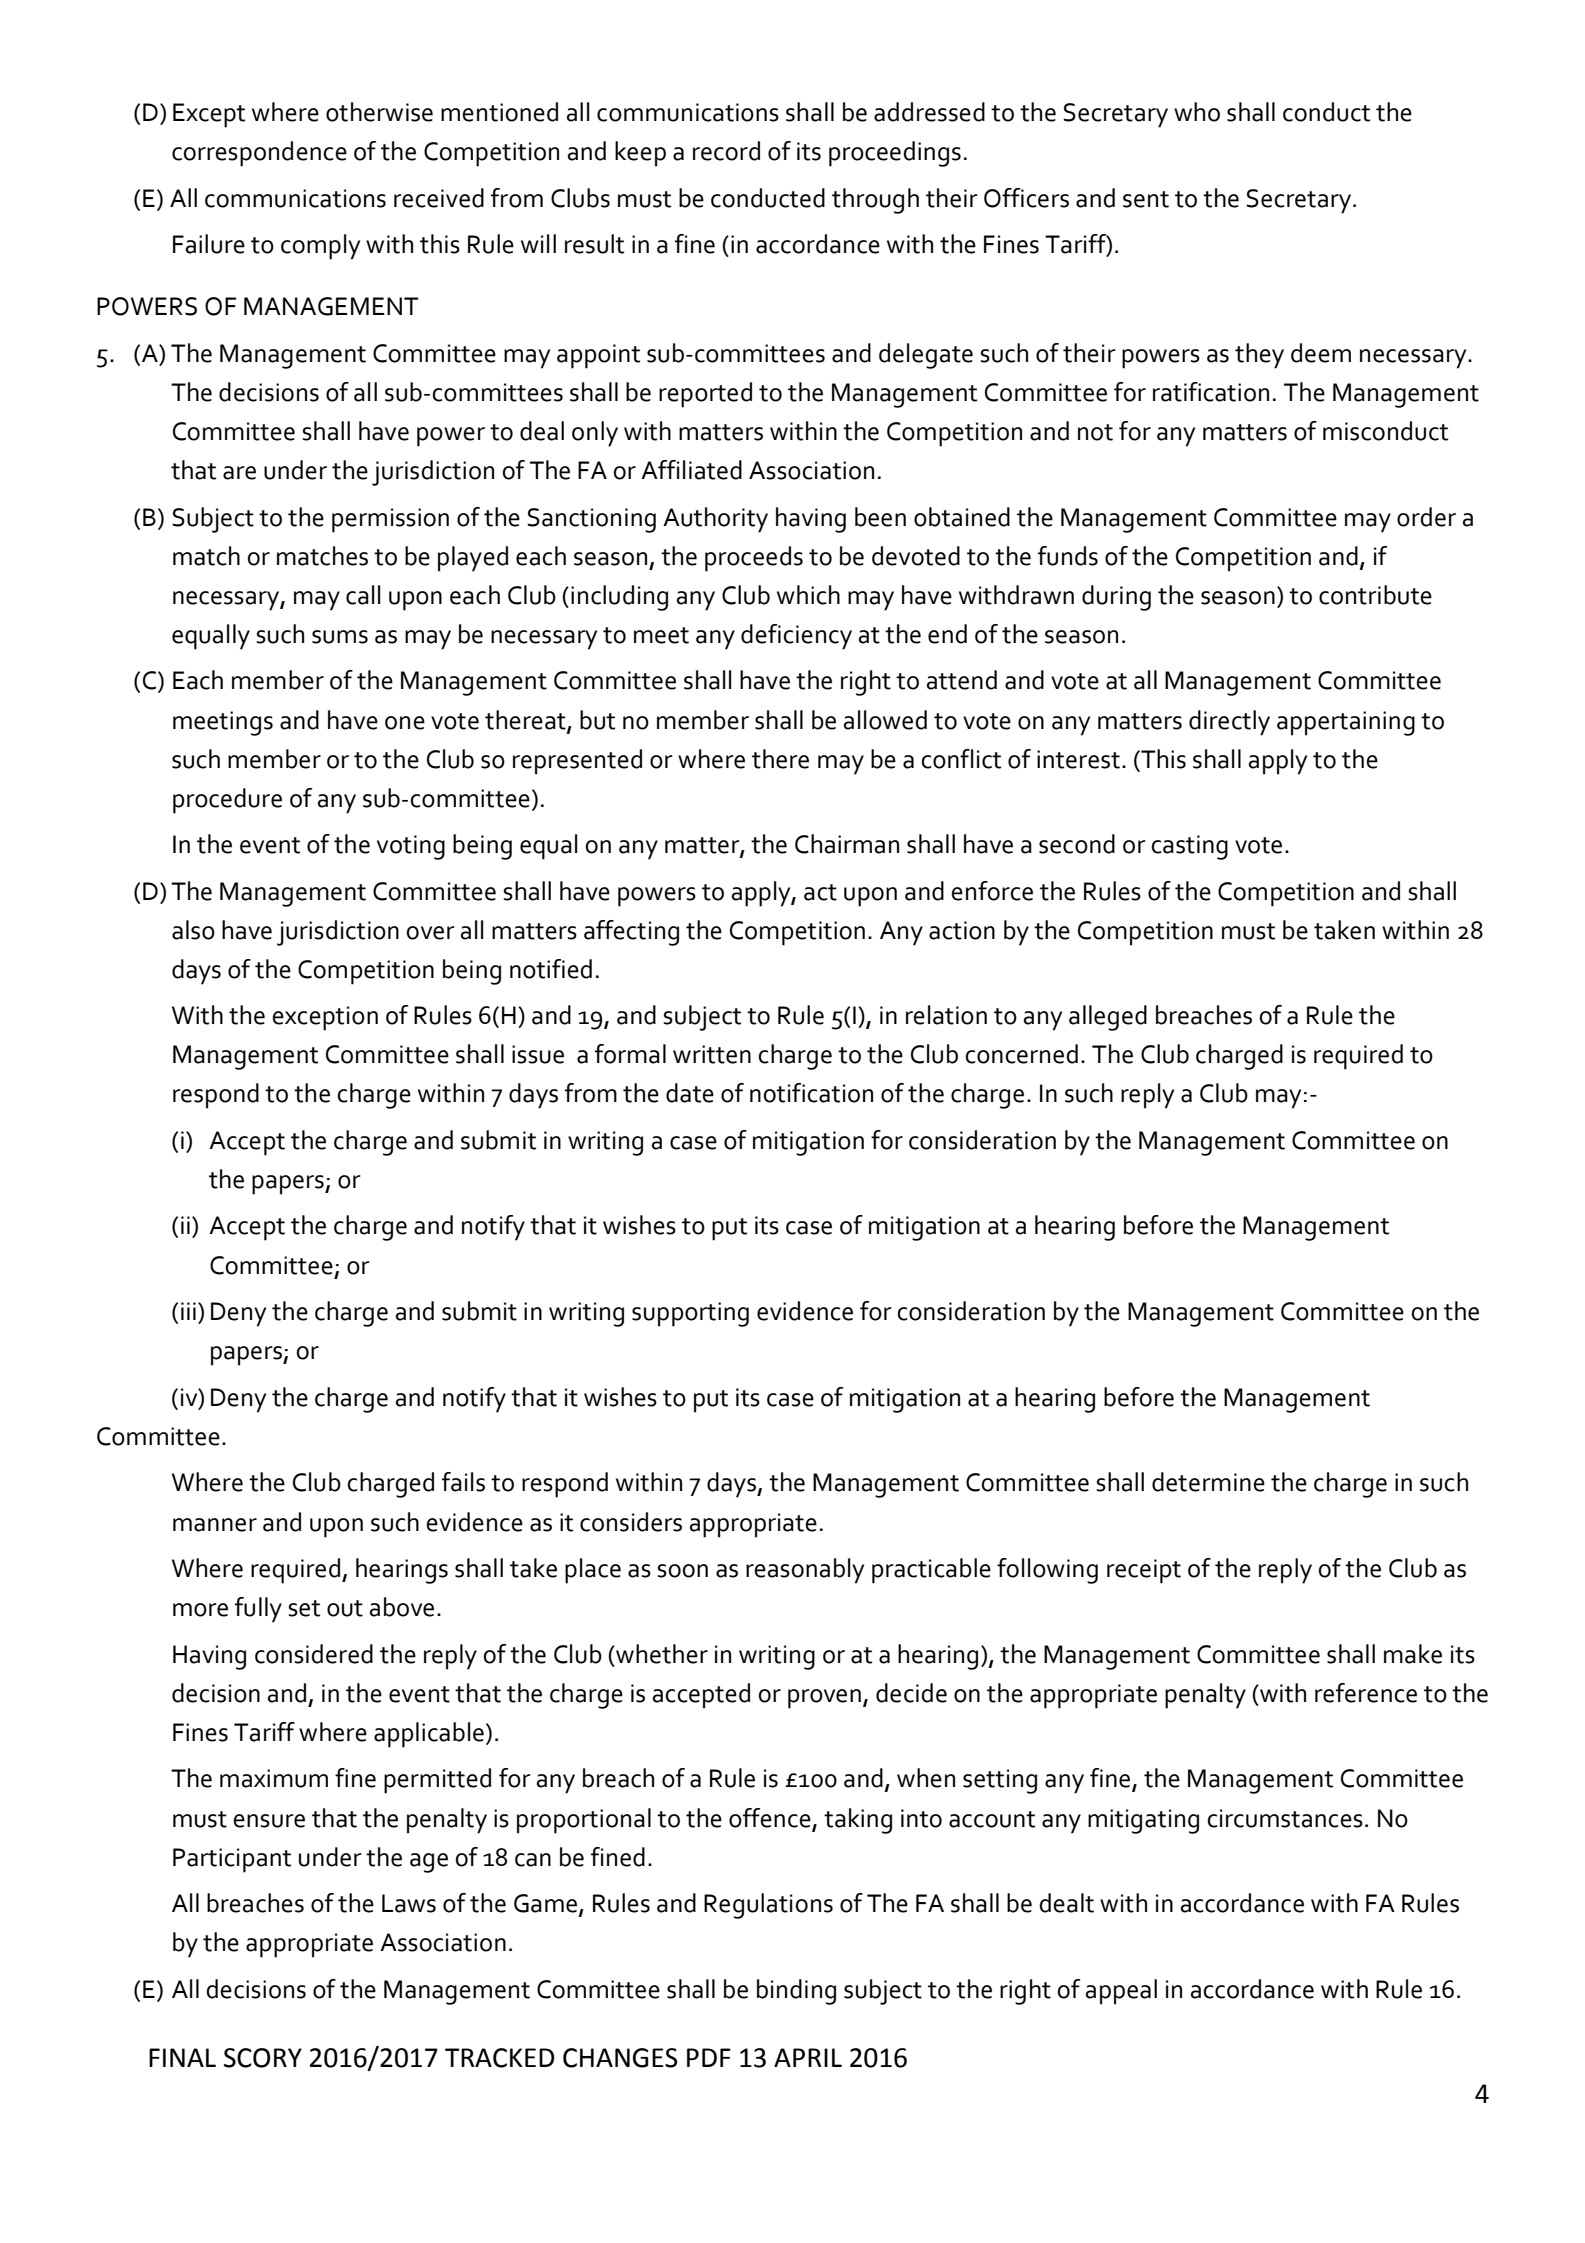 Image resolution: width=1585 pixels, height=2243 pixels. What do you see at coordinates (1208, 1482) in the screenshot?
I see `determine` at bounding box center [1208, 1482].
